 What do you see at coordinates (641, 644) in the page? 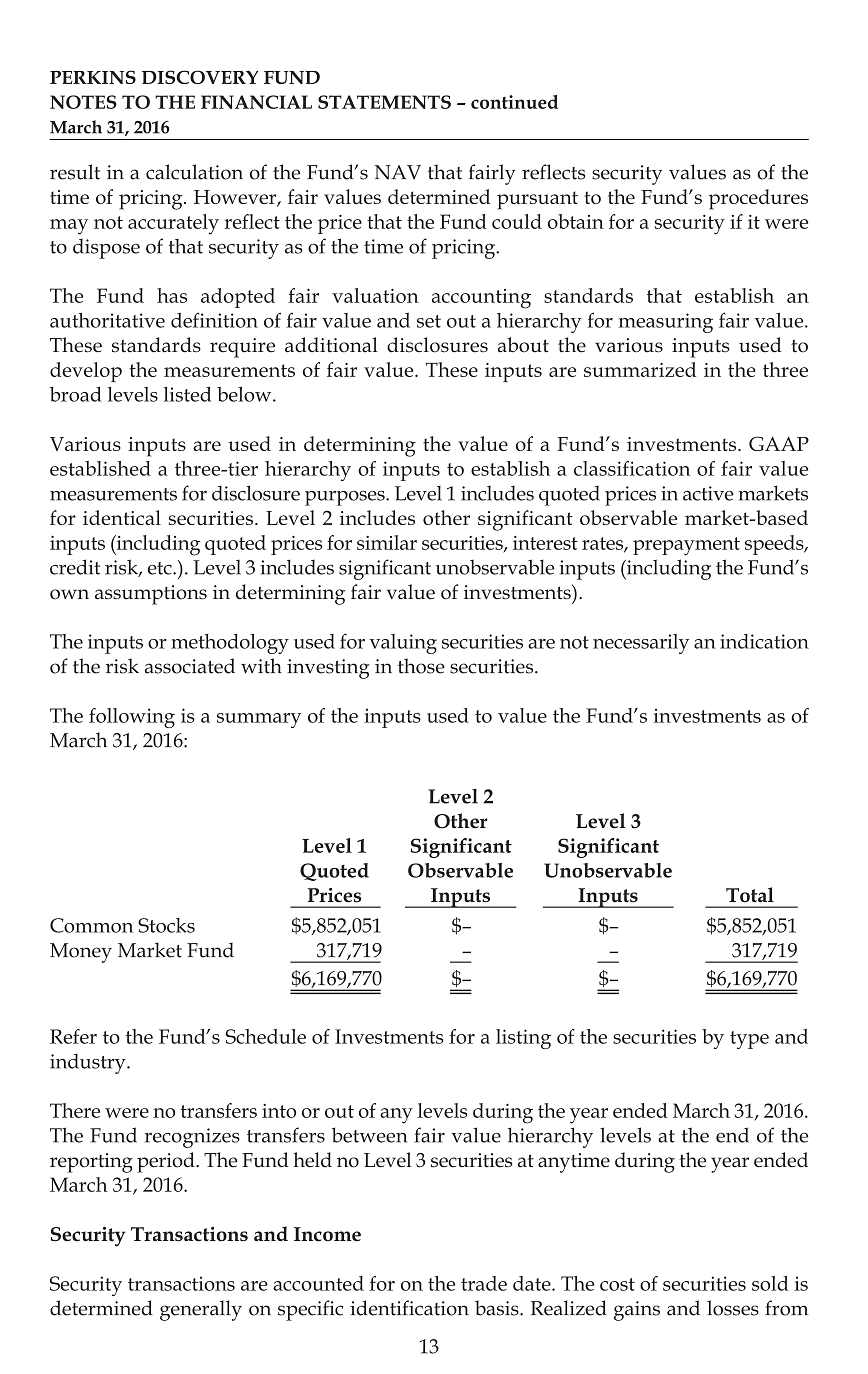
I see `necessarily` at bounding box center [641, 644].
